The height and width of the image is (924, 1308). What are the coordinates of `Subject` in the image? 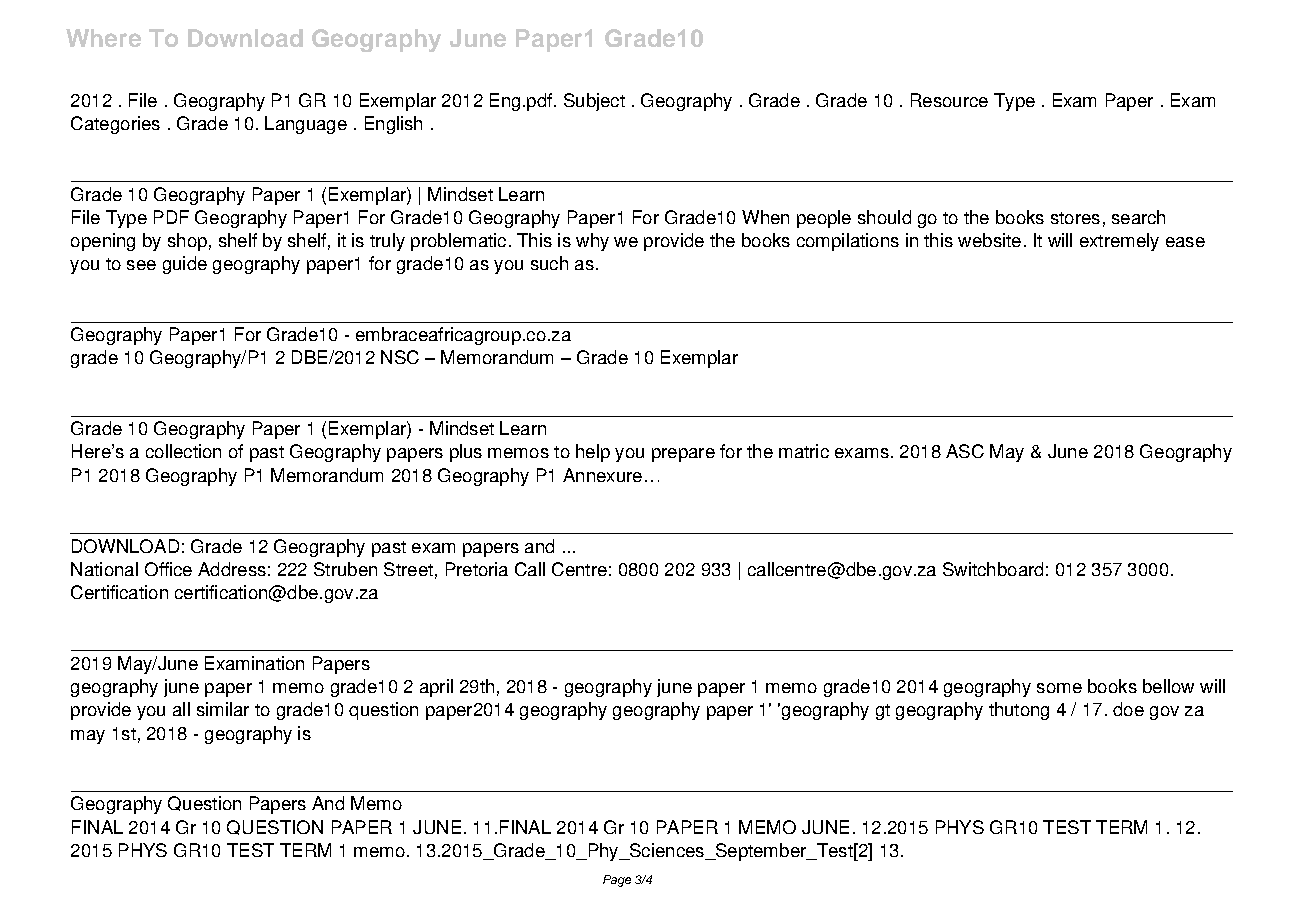 It's located at (594, 102).
